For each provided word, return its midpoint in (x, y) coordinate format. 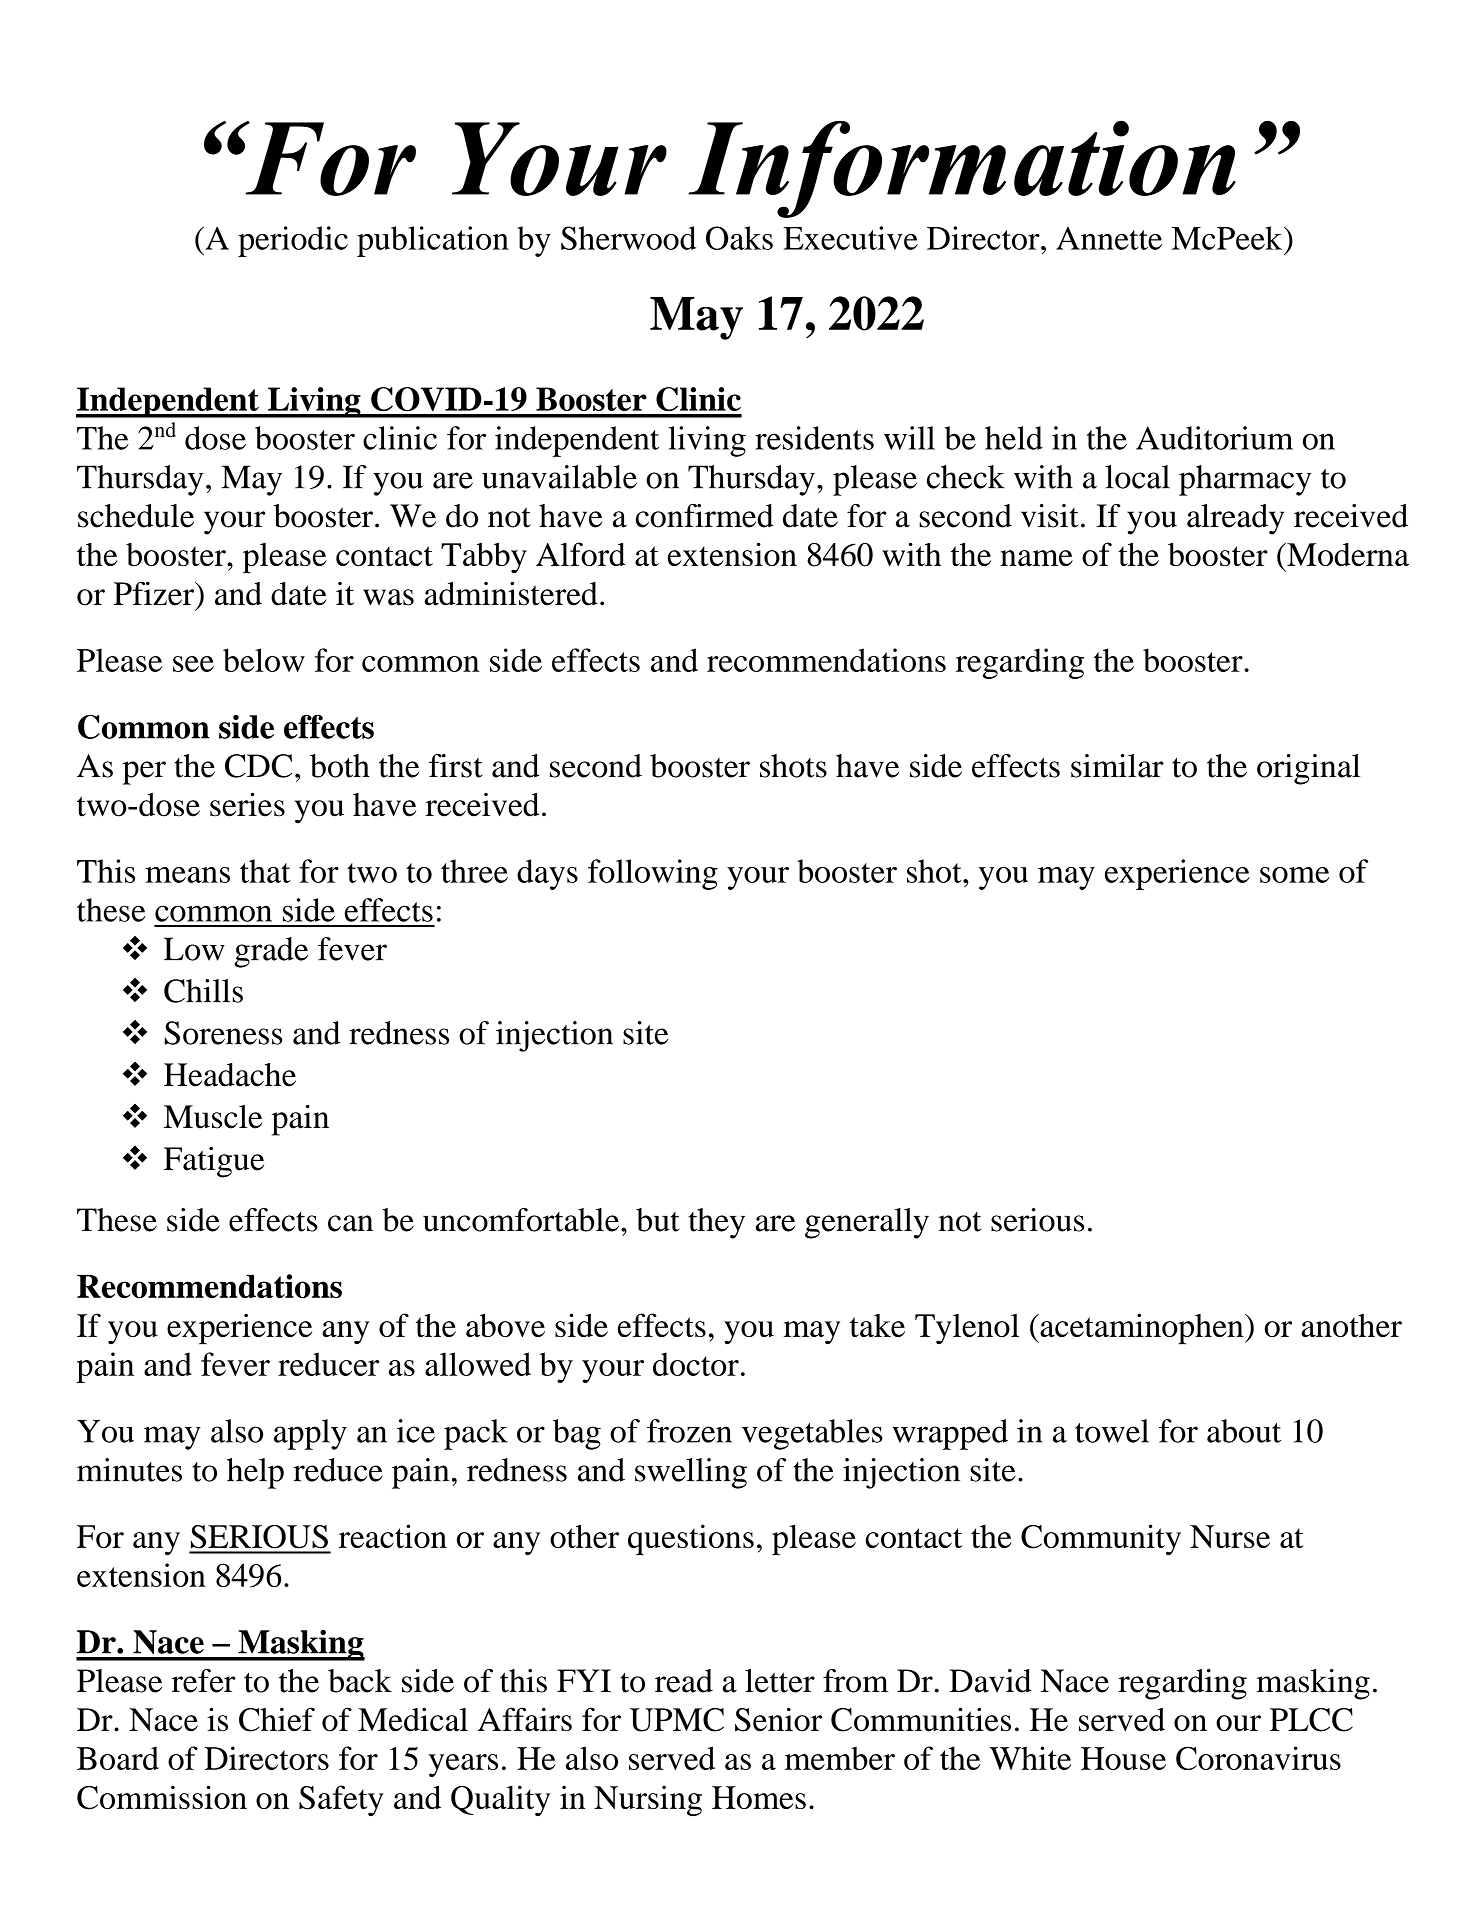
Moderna (1347, 554)
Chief (277, 1719)
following (653, 874)
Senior (778, 1719)
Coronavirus (1258, 1758)
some (1294, 875)
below (264, 660)
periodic (293, 241)
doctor (696, 1364)
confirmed (705, 516)
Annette (1109, 238)
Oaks (739, 238)
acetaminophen (1142, 1328)
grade (271, 952)
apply (310, 1434)
